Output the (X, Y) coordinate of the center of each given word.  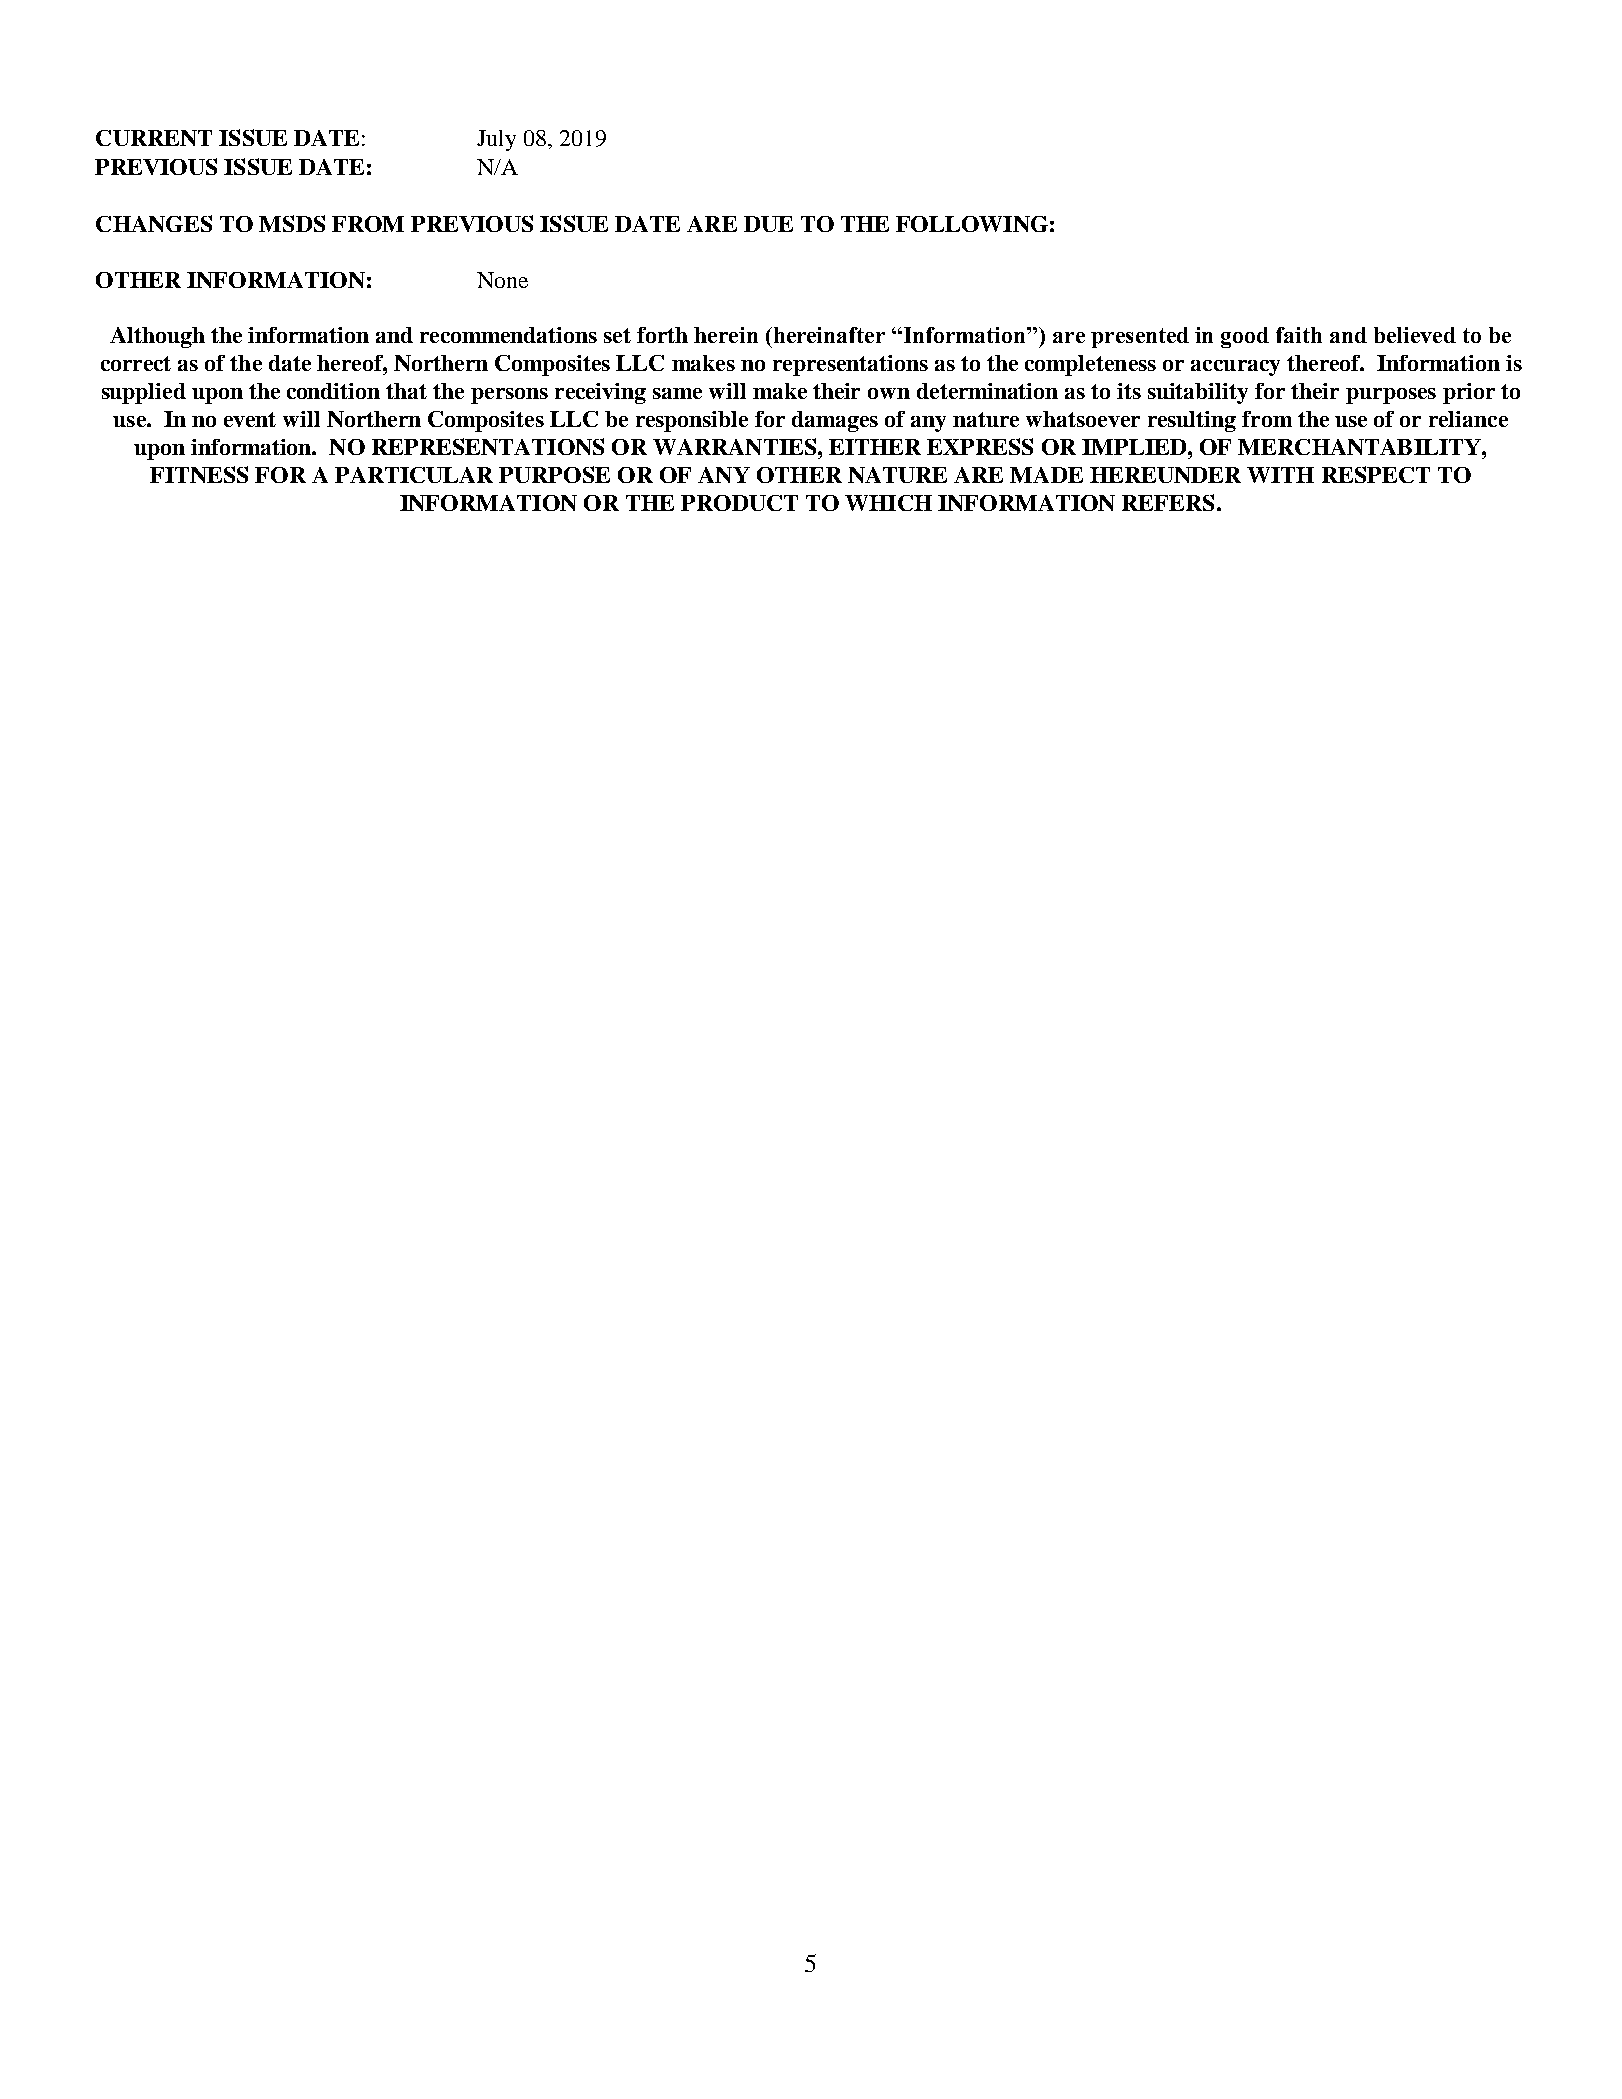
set (617, 335)
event (250, 419)
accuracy (1235, 368)
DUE (768, 224)
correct (136, 363)
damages (835, 421)
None (502, 280)
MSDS (292, 223)
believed (1415, 335)
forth (662, 335)
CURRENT (154, 138)
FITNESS (199, 474)
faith (1299, 335)
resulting (1192, 421)
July (496, 140)
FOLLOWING (972, 224)
